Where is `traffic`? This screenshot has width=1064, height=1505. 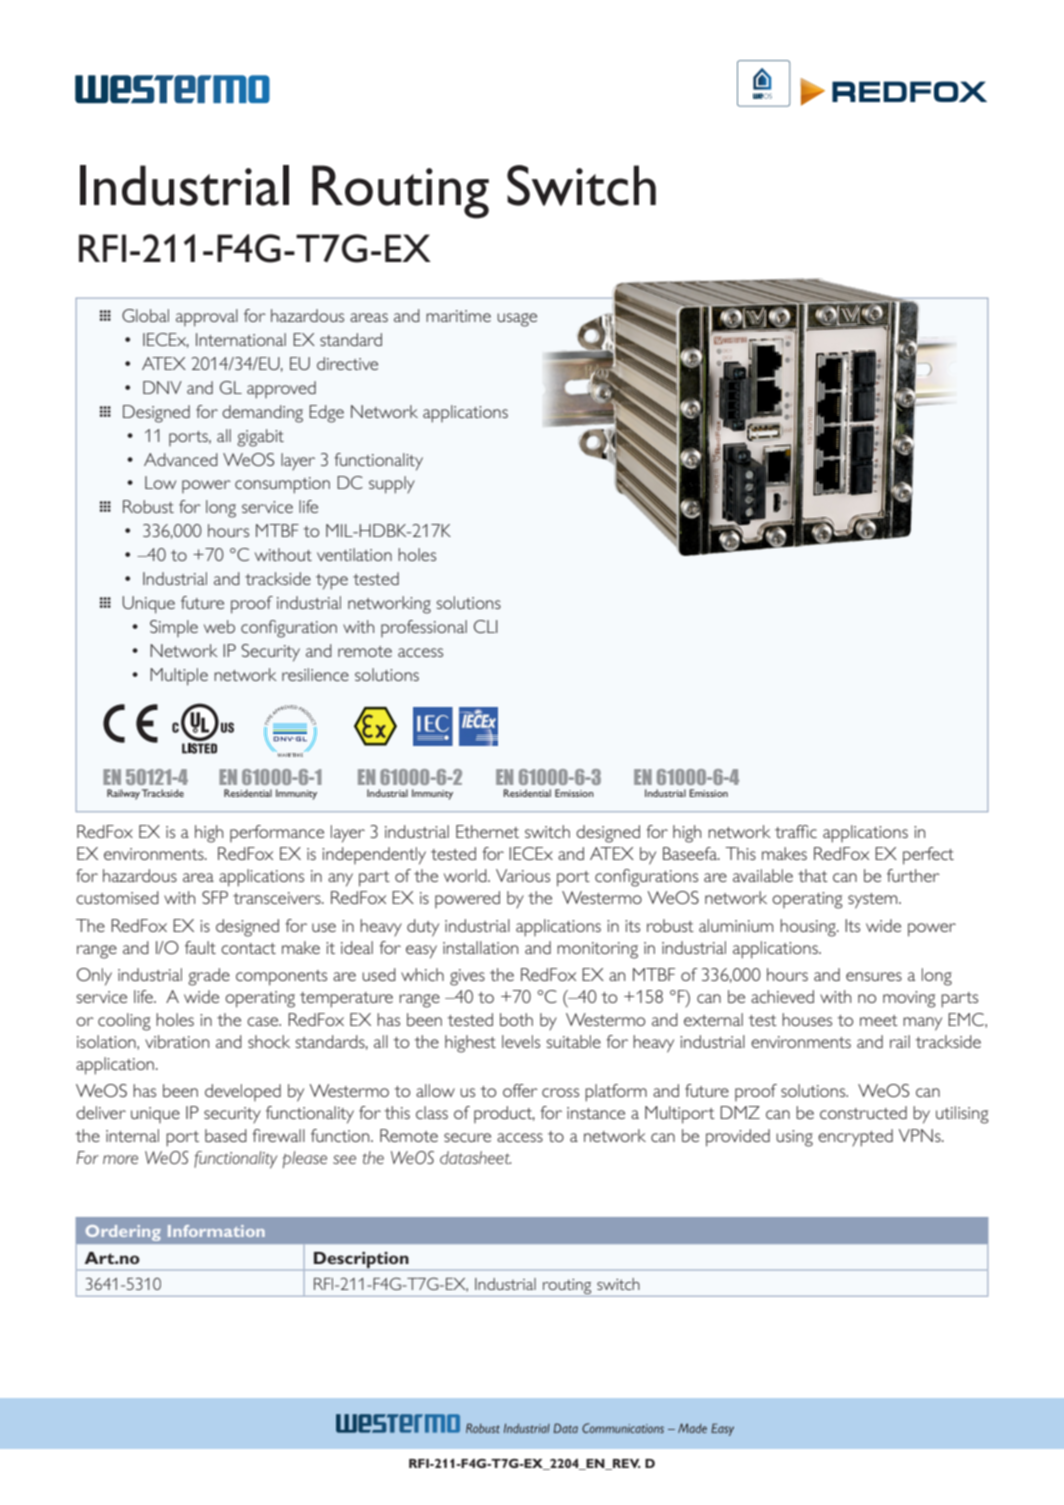
traffic is located at coordinates (796, 831).
